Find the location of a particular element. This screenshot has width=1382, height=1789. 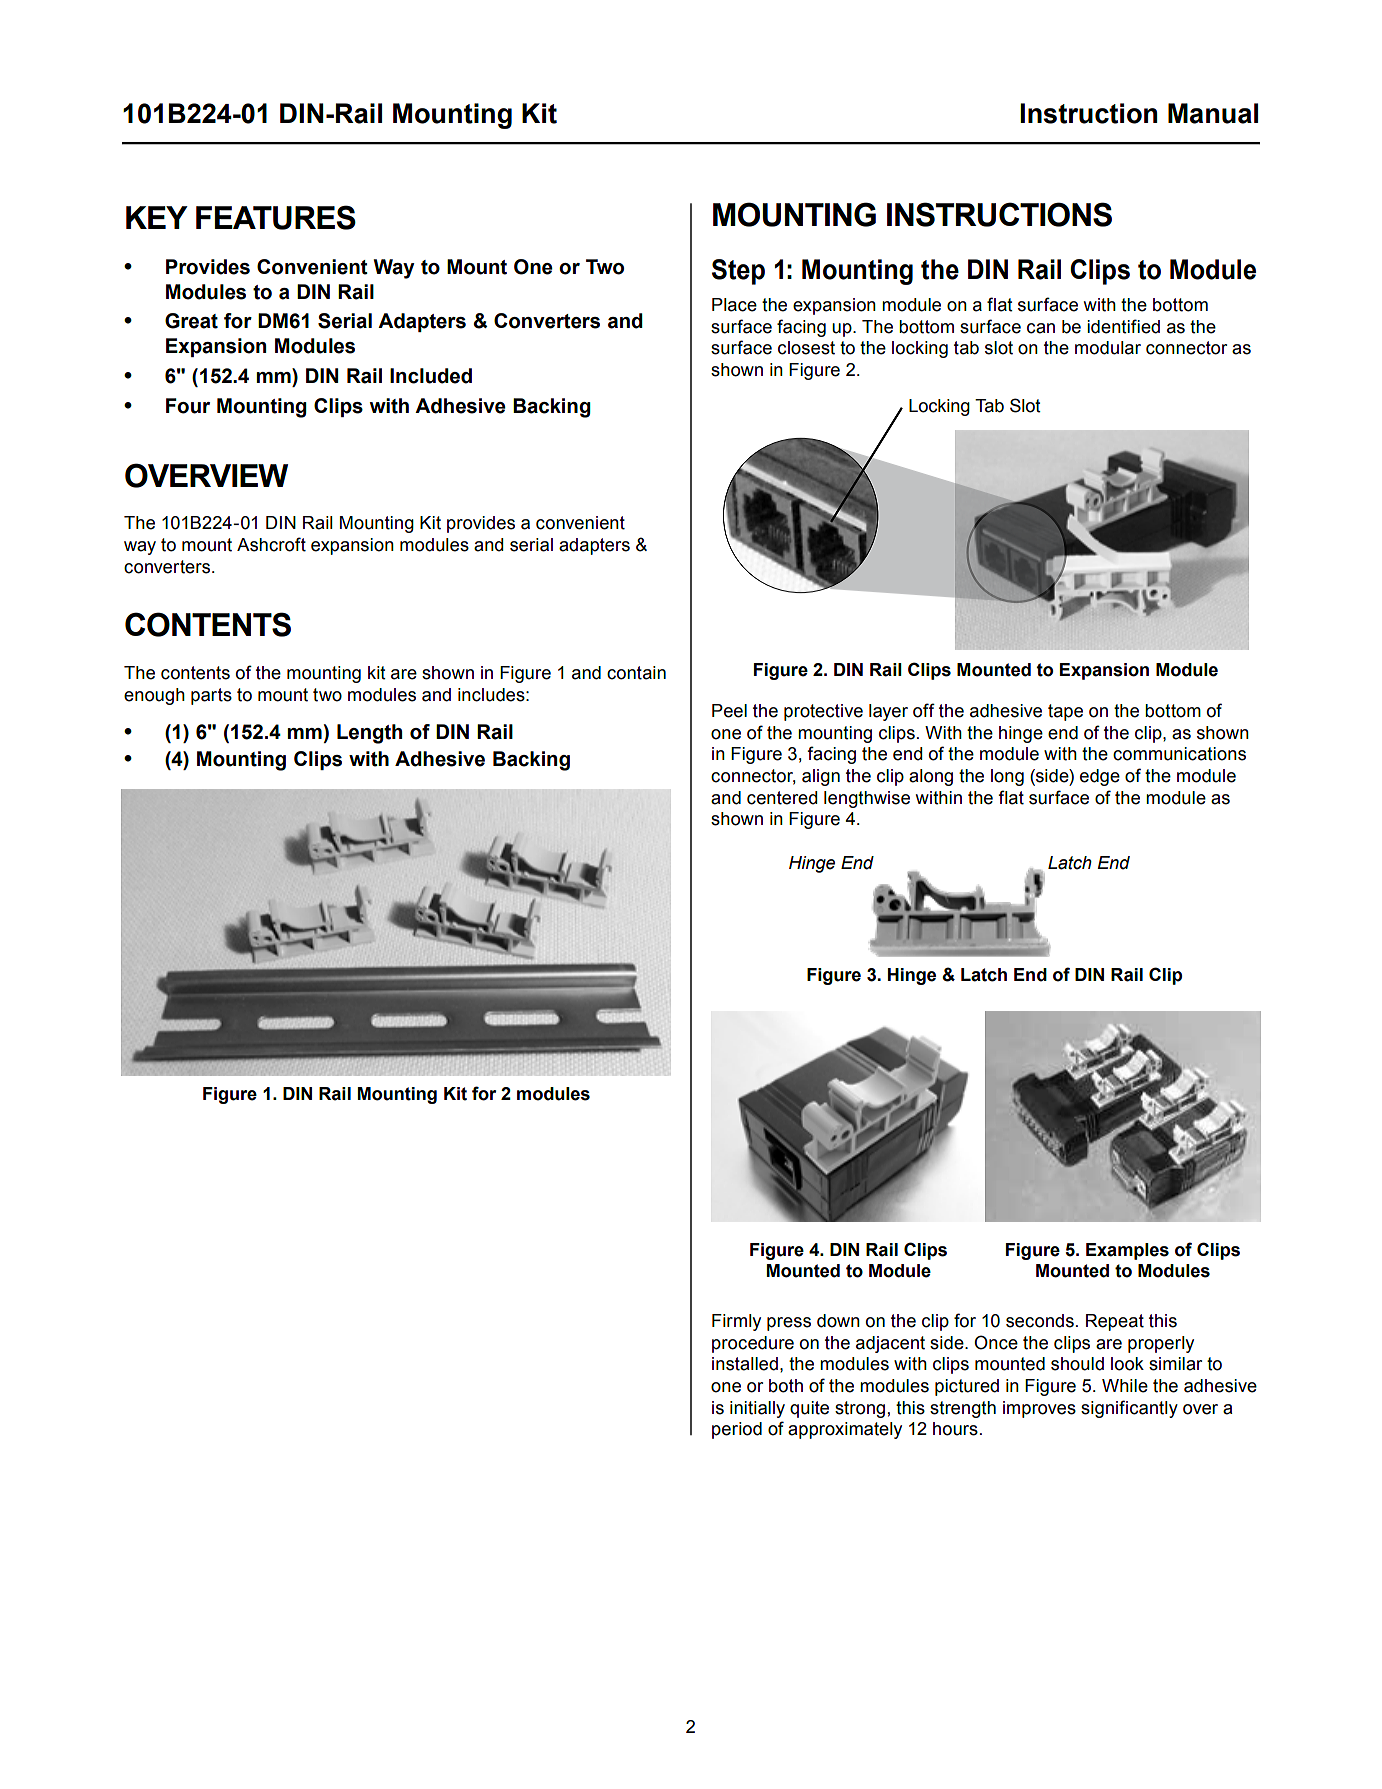

installed is located at coordinates (745, 1364).
